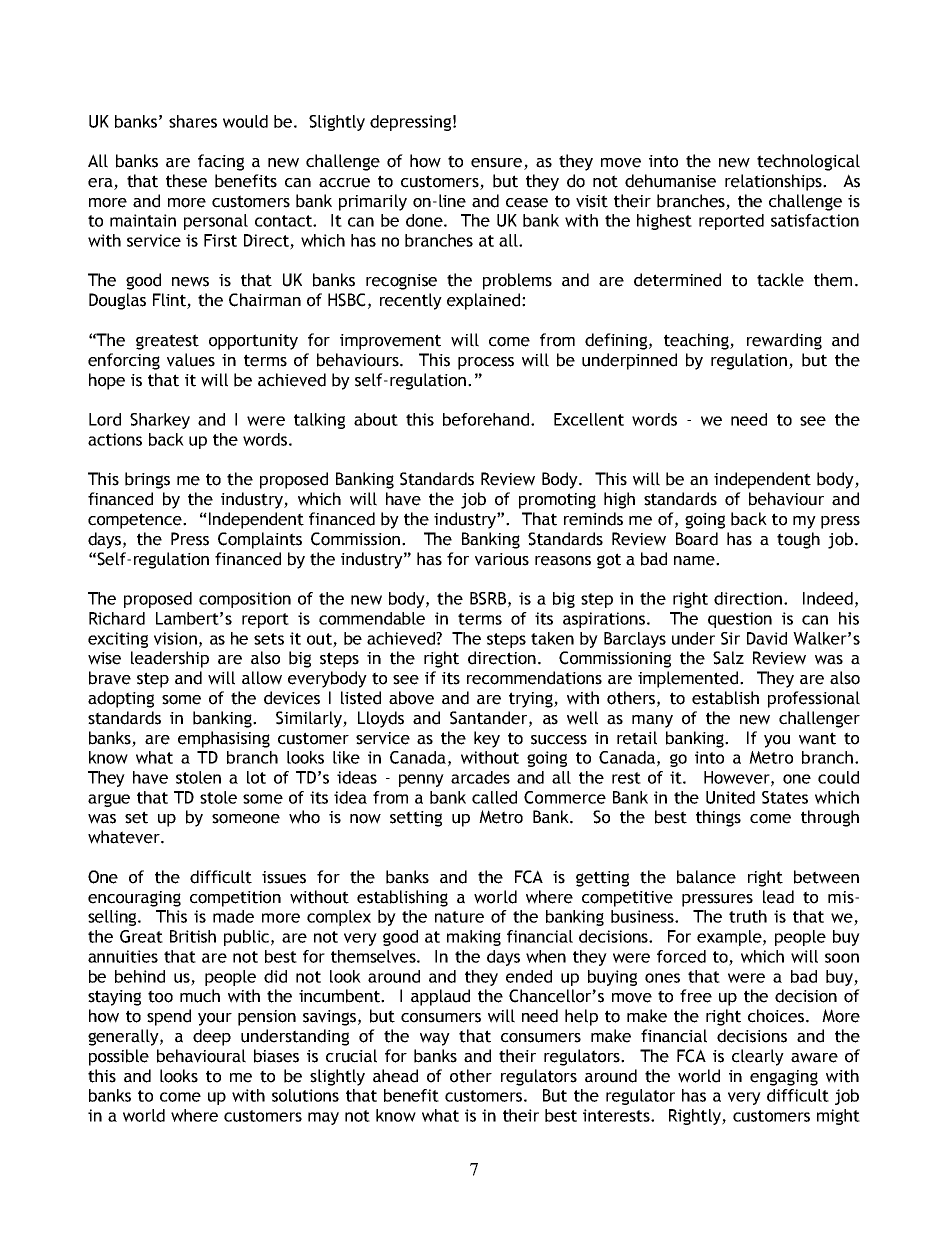 Image resolution: width=952 pixels, height=1233 pixels. What do you see at coordinates (740, 620) in the document?
I see `question` at bounding box center [740, 620].
